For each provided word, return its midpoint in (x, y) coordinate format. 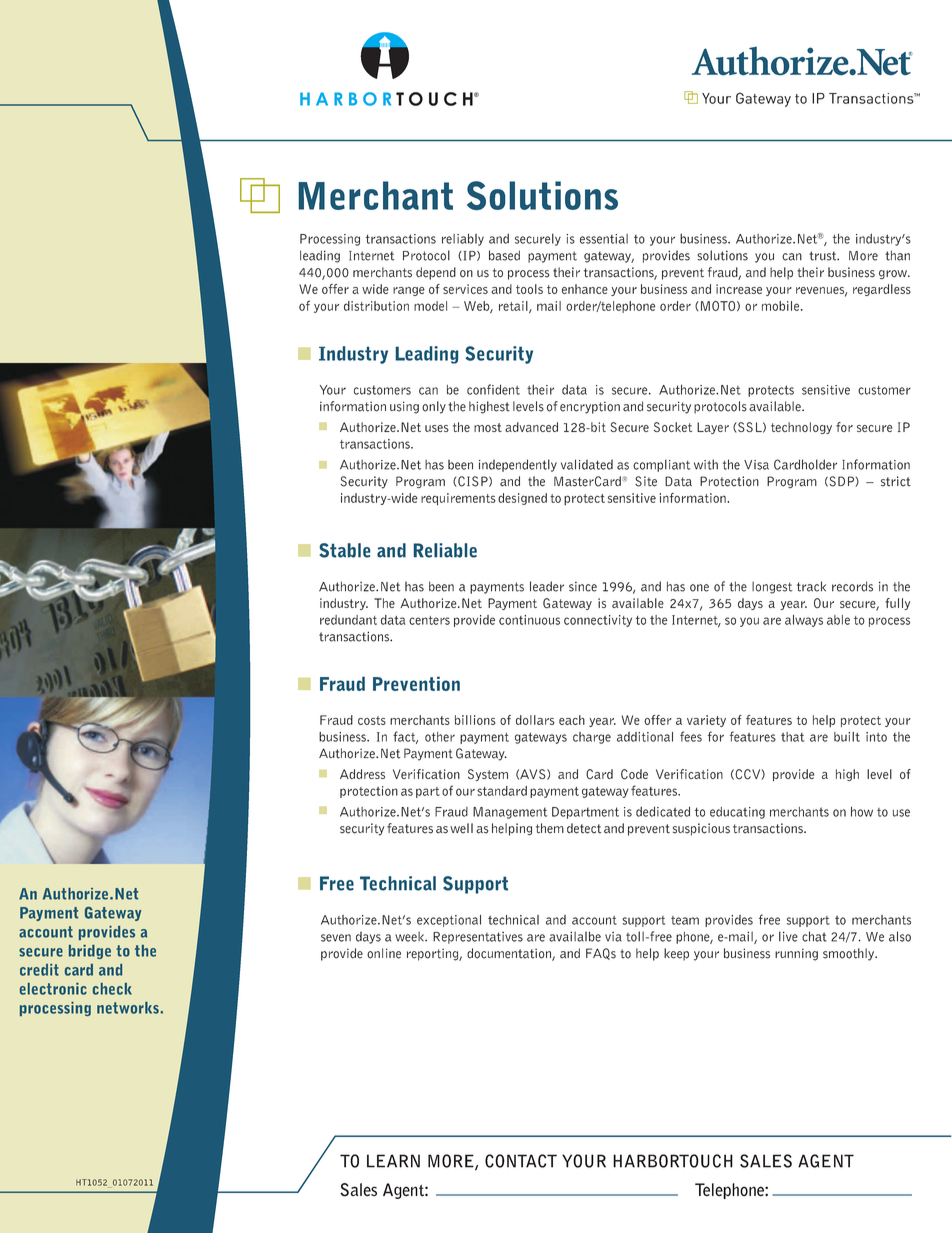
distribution (376, 306)
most (488, 427)
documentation (510, 954)
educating (737, 813)
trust (824, 256)
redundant (348, 620)
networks (128, 1008)
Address (362, 774)
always (804, 621)
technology (801, 428)
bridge (90, 952)
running (796, 954)
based (504, 255)
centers (429, 620)
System (488, 775)
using (404, 407)
